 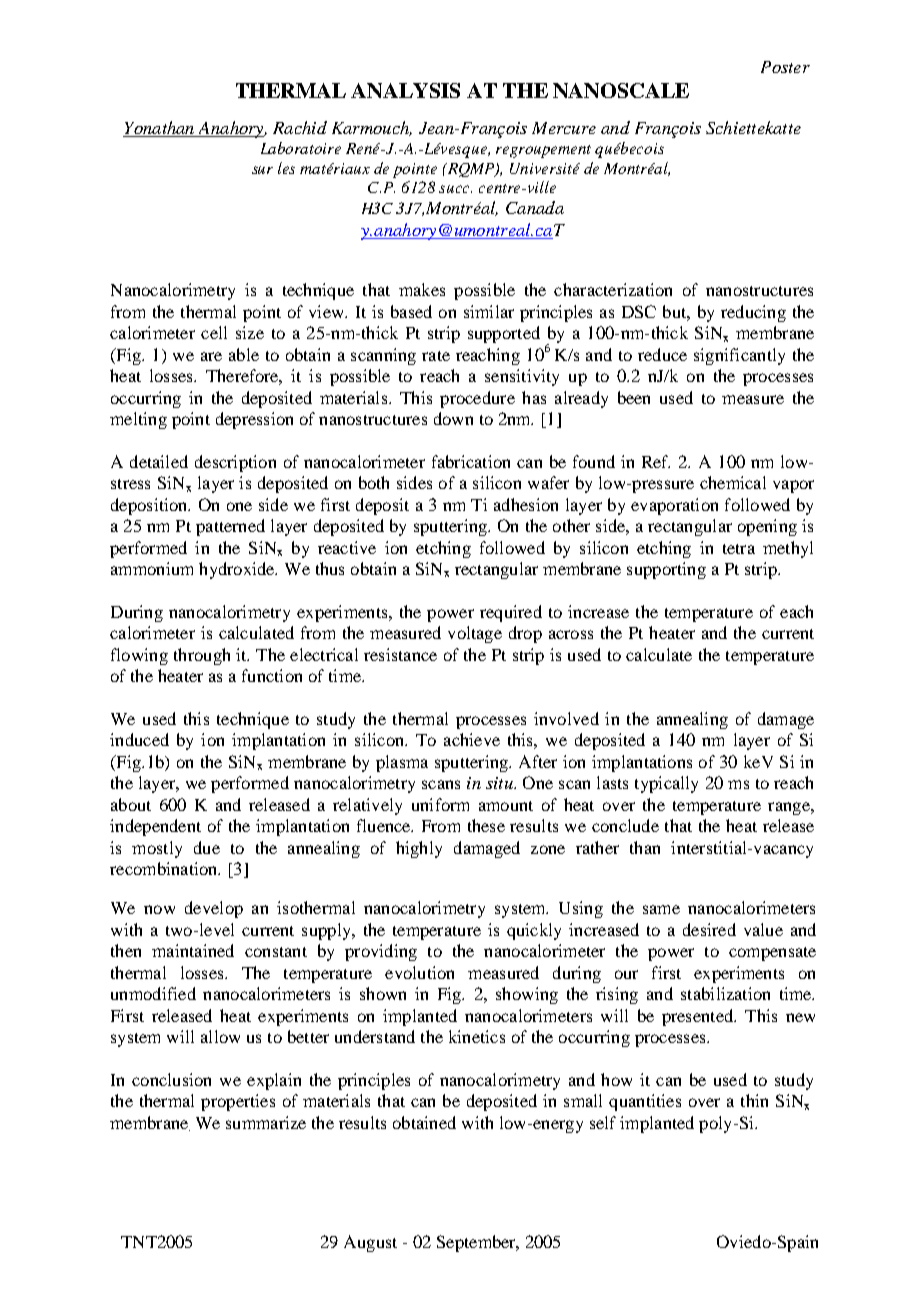 What do you see at coordinates (405, 90) in the image?
I see `ANALYSIS` at bounding box center [405, 90].
